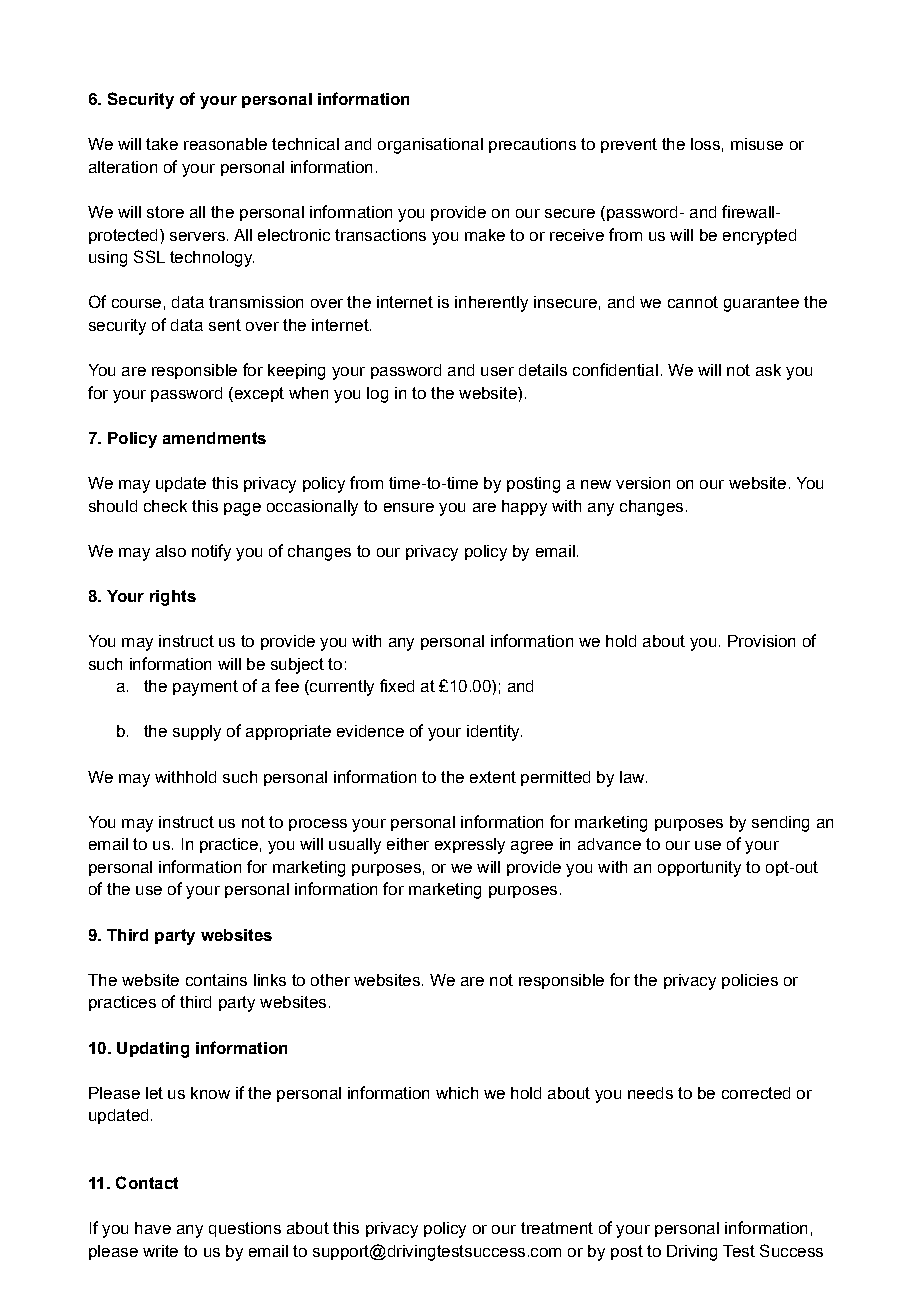 The image size is (924, 1307). I want to click on Provision, so click(761, 641).
